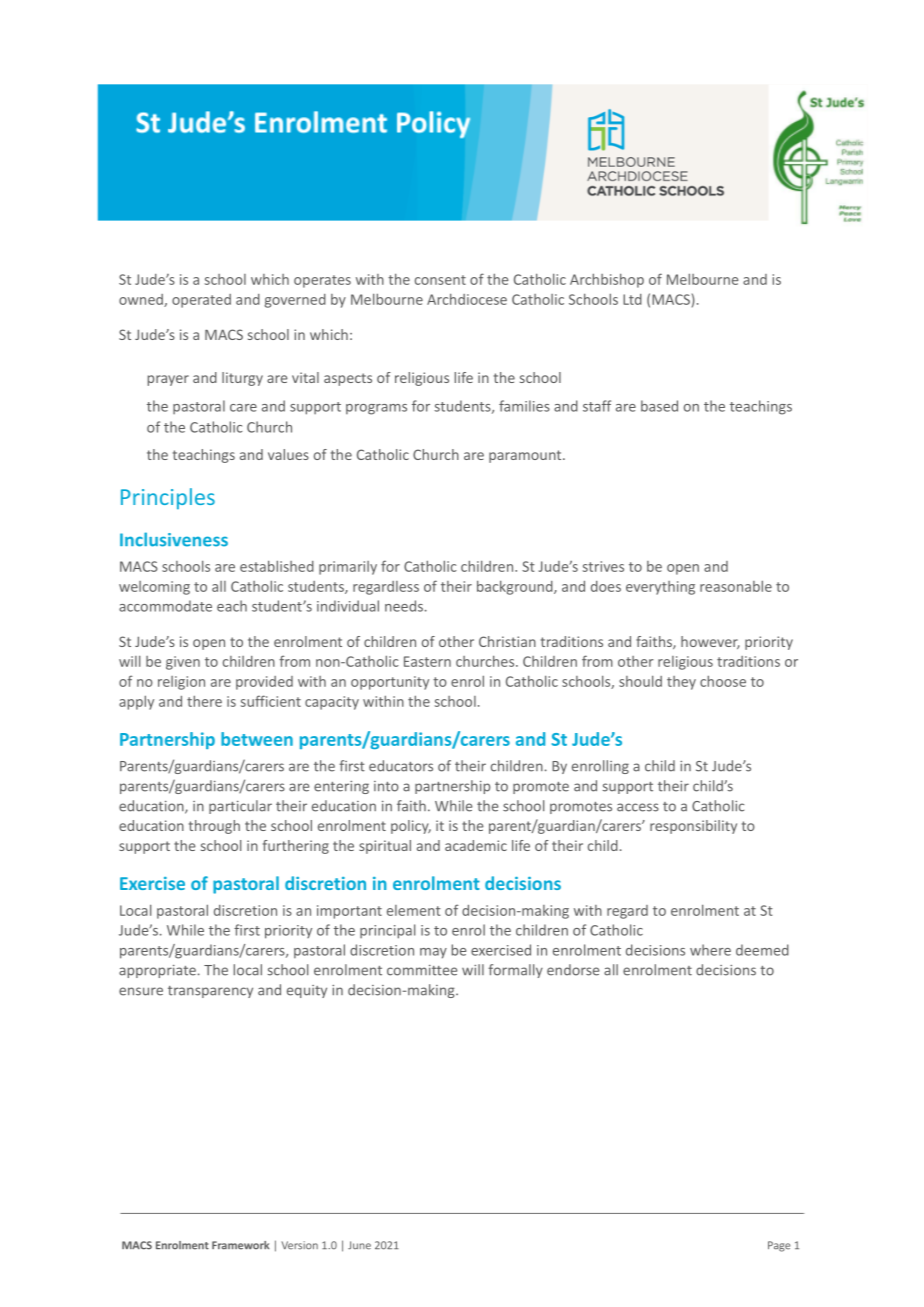  What do you see at coordinates (257, 739) in the screenshot?
I see `between` at bounding box center [257, 739].
